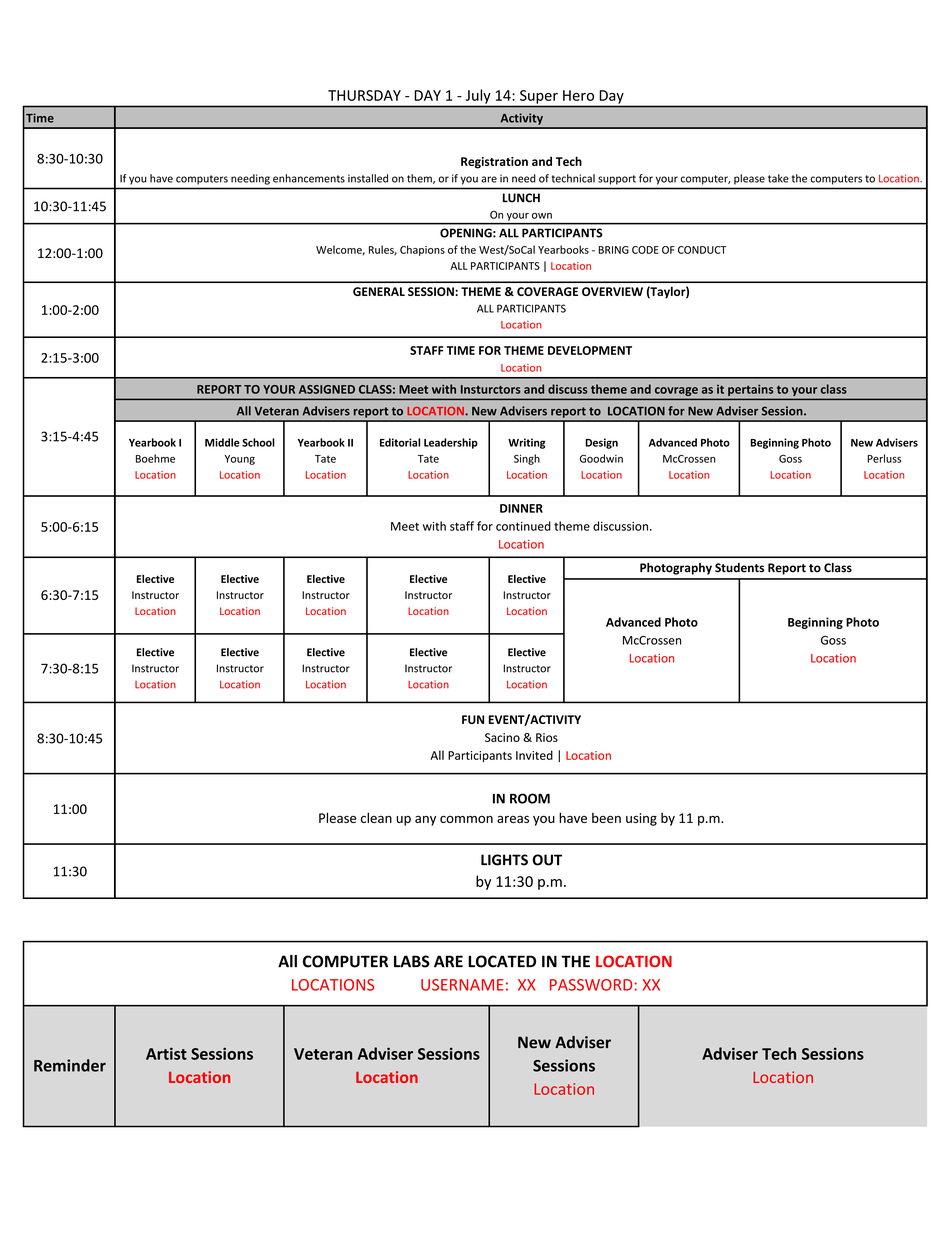  What do you see at coordinates (462, 985) in the screenshot?
I see `USERNAME` at bounding box center [462, 985].
